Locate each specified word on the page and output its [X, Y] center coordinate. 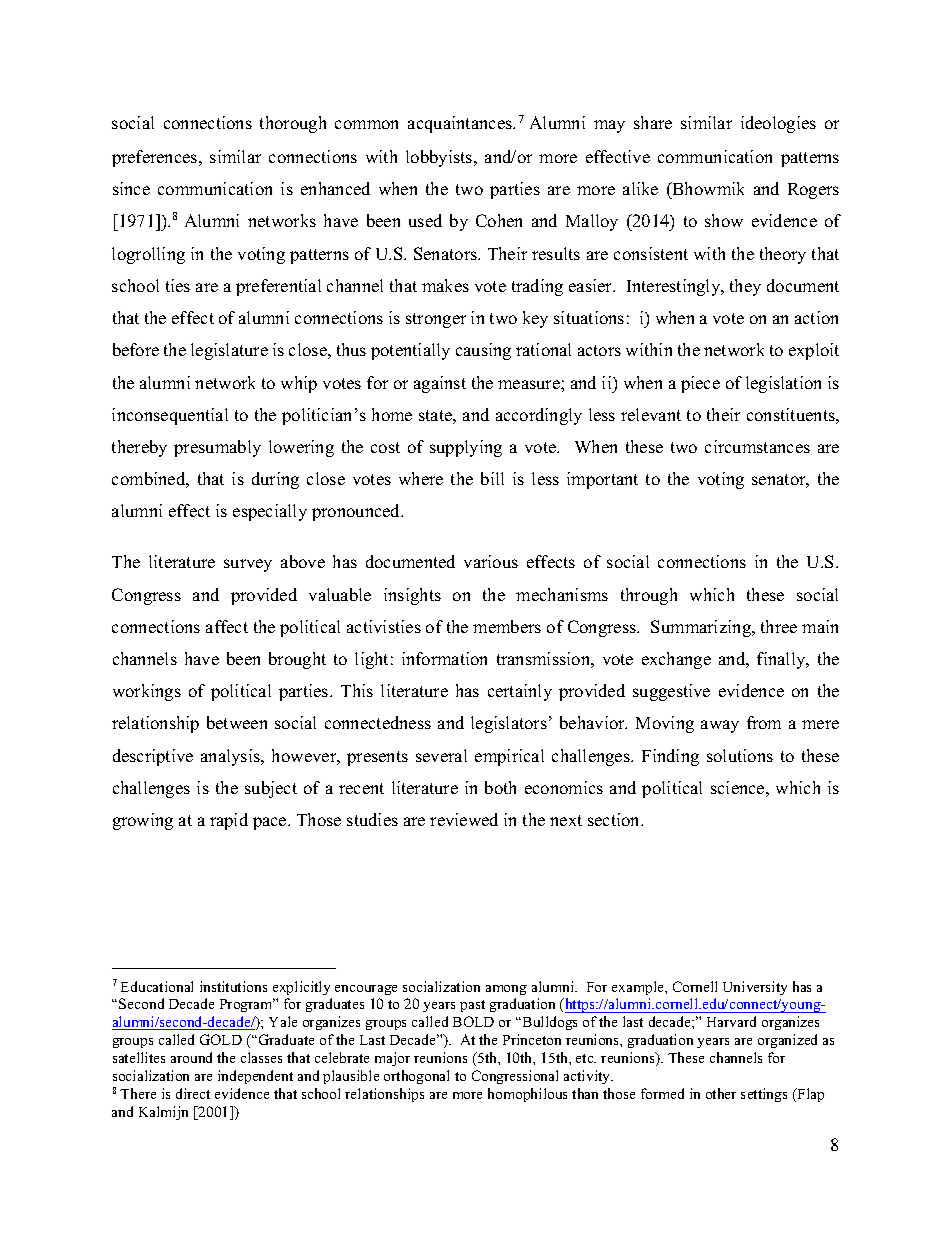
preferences [156, 158]
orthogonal [416, 1077]
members [507, 626]
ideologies [778, 124]
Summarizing [702, 628]
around [191, 1057]
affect [227, 626]
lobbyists [440, 158]
